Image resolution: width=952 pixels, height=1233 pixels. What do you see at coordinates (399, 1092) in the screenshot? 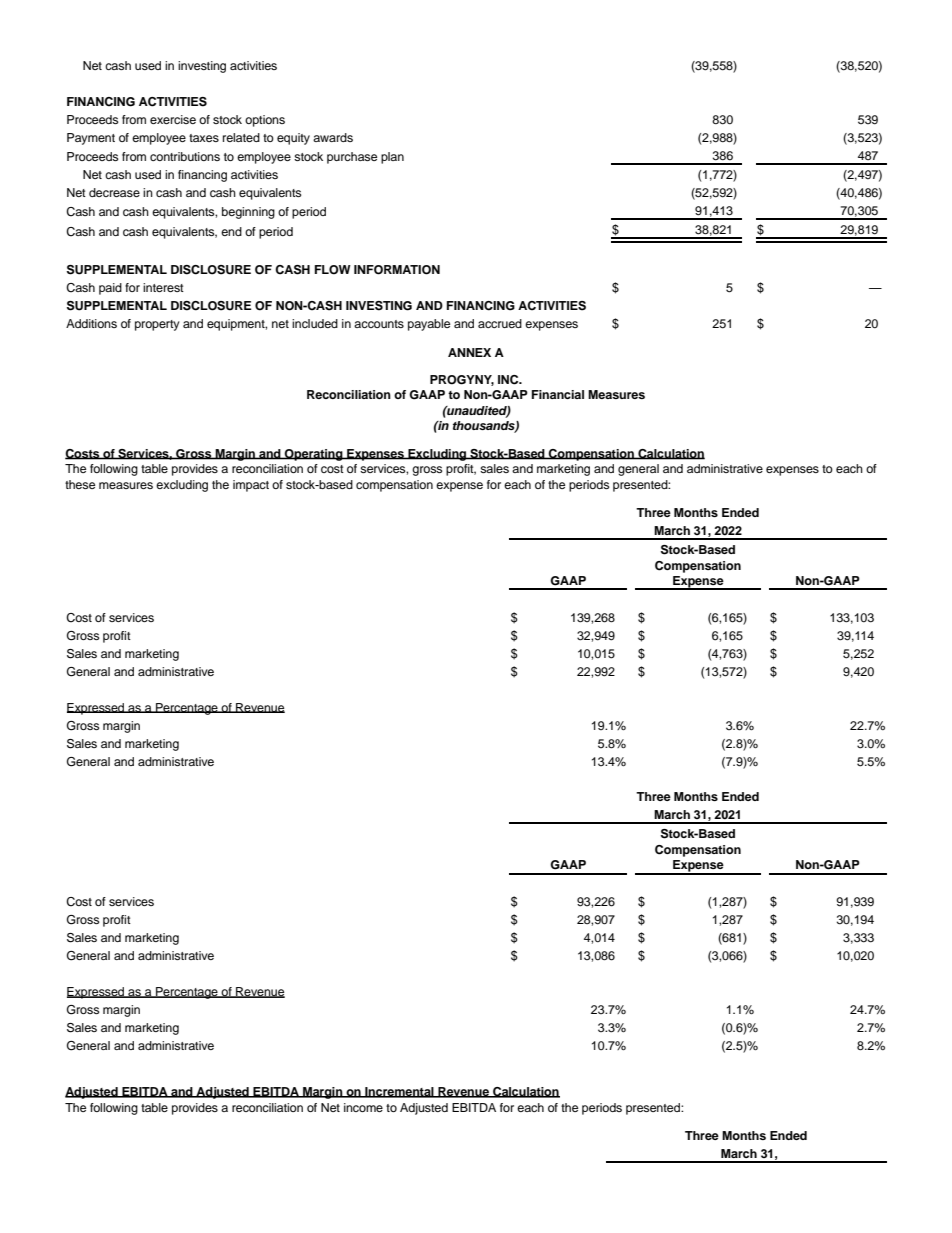
I see `Incremental` at bounding box center [399, 1092].
